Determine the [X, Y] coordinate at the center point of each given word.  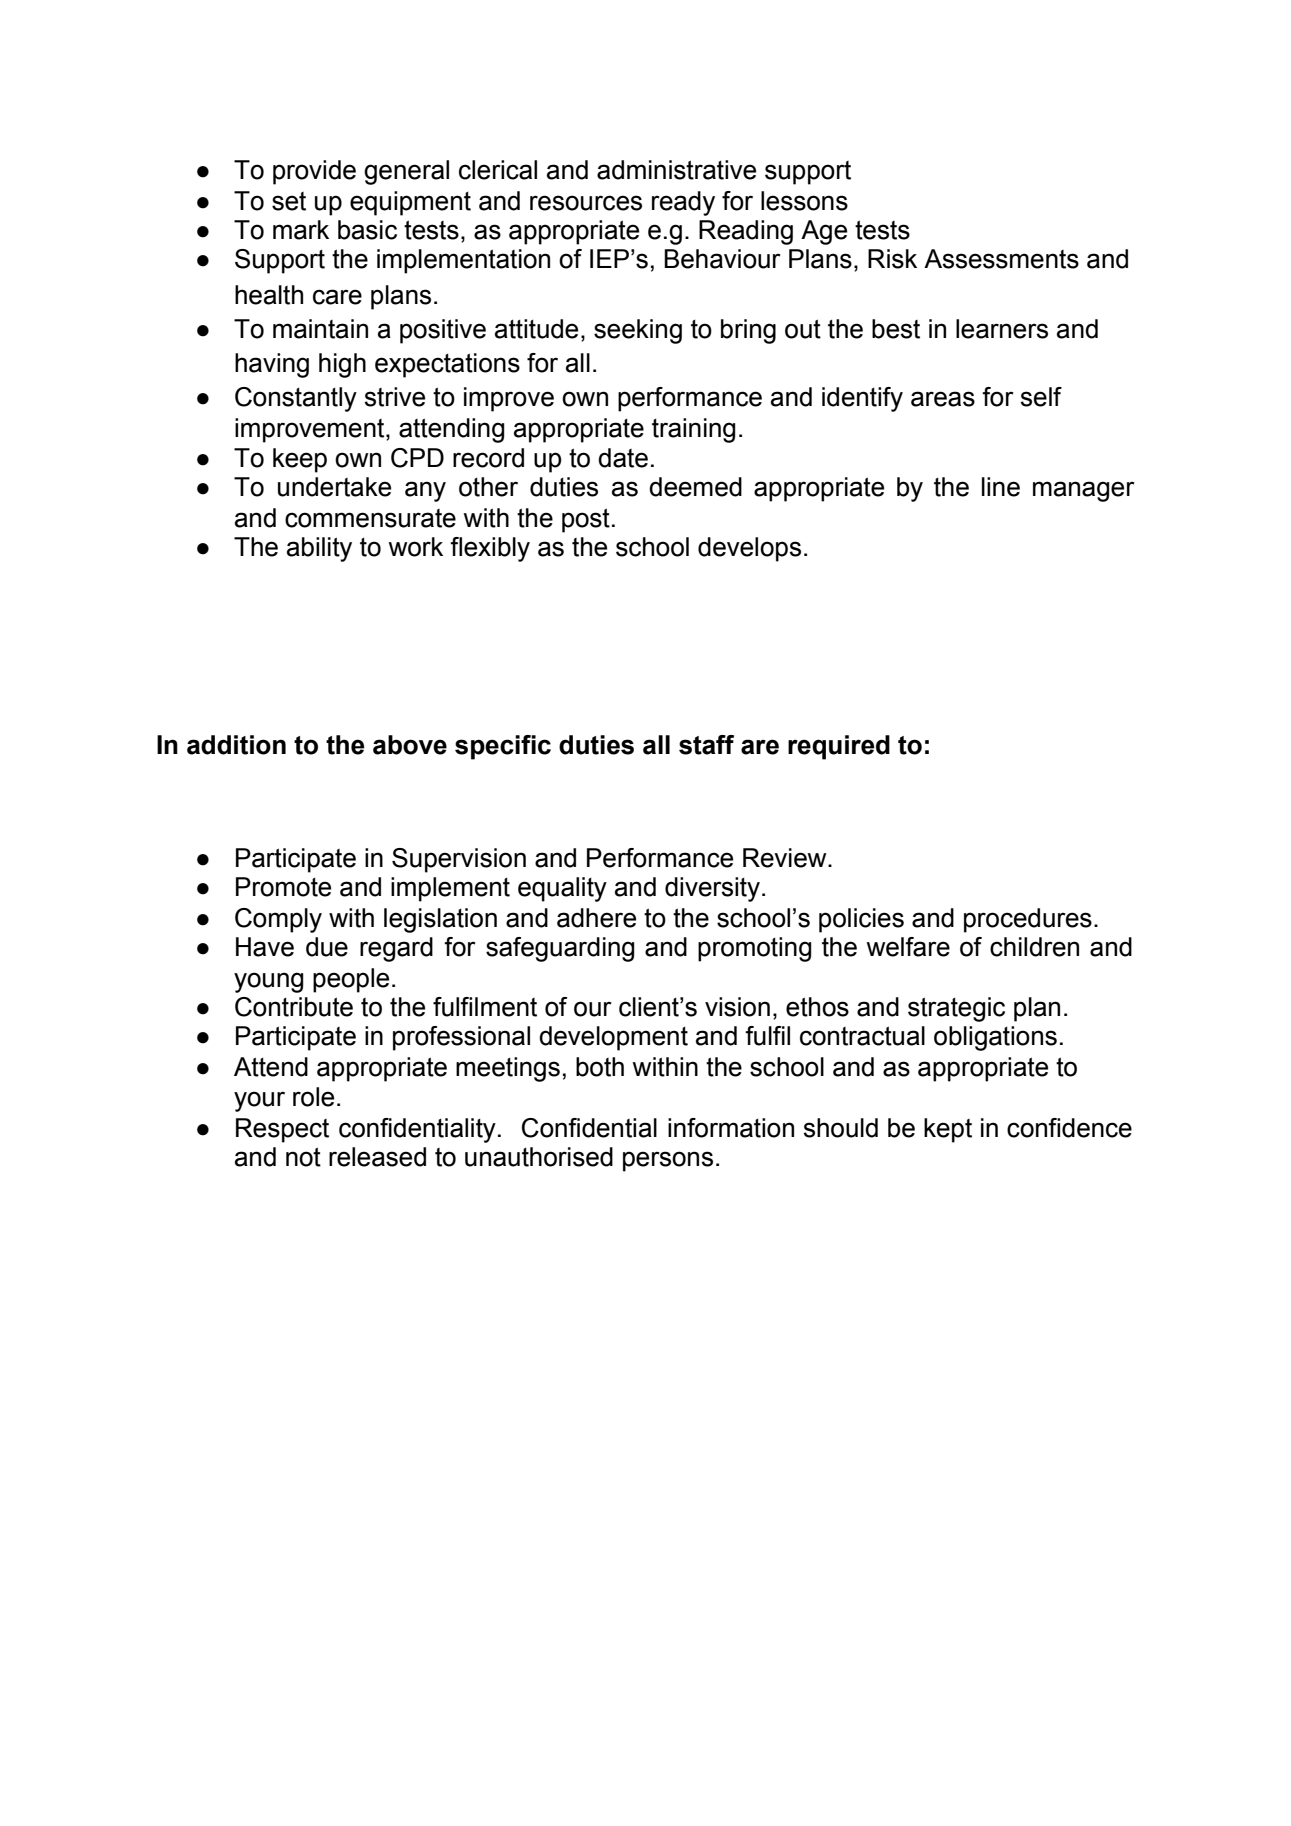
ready [683, 203]
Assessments [1001, 259]
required [839, 747]
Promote [283, 887]
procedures [1028, 920]
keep [300, 460]
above [410, 745]
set [289, 201]
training [694, 430]
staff [706, 745]
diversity [712, 889]
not [303, 1157]
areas [943, 399]
